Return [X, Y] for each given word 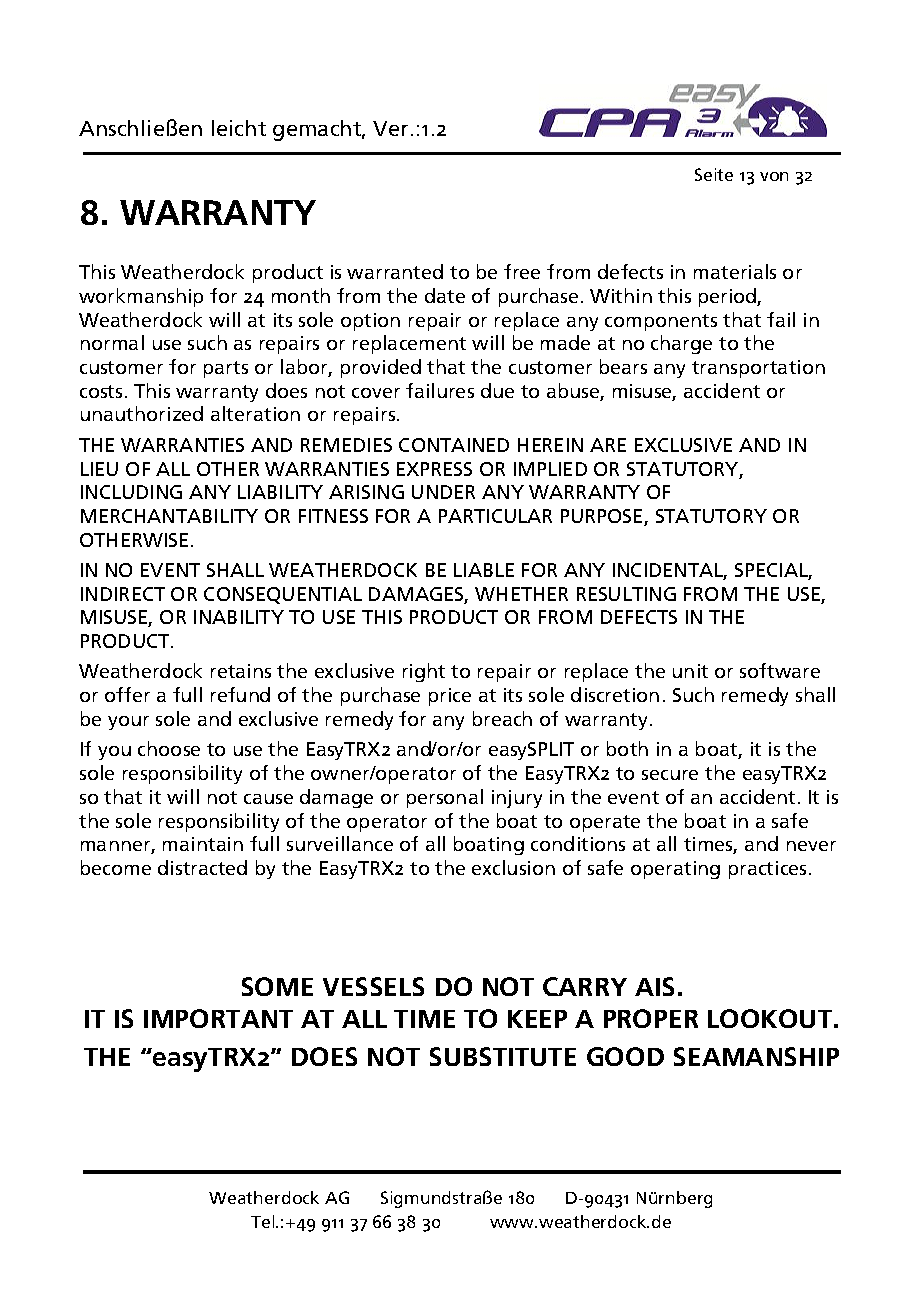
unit [690, 671]
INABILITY [239, 617]
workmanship [141, 297]
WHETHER [521, 594]
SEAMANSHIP [756, 1056]
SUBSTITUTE [503, 1056]
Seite [714, 174]
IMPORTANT [218, 1018]
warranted [395, 271]
